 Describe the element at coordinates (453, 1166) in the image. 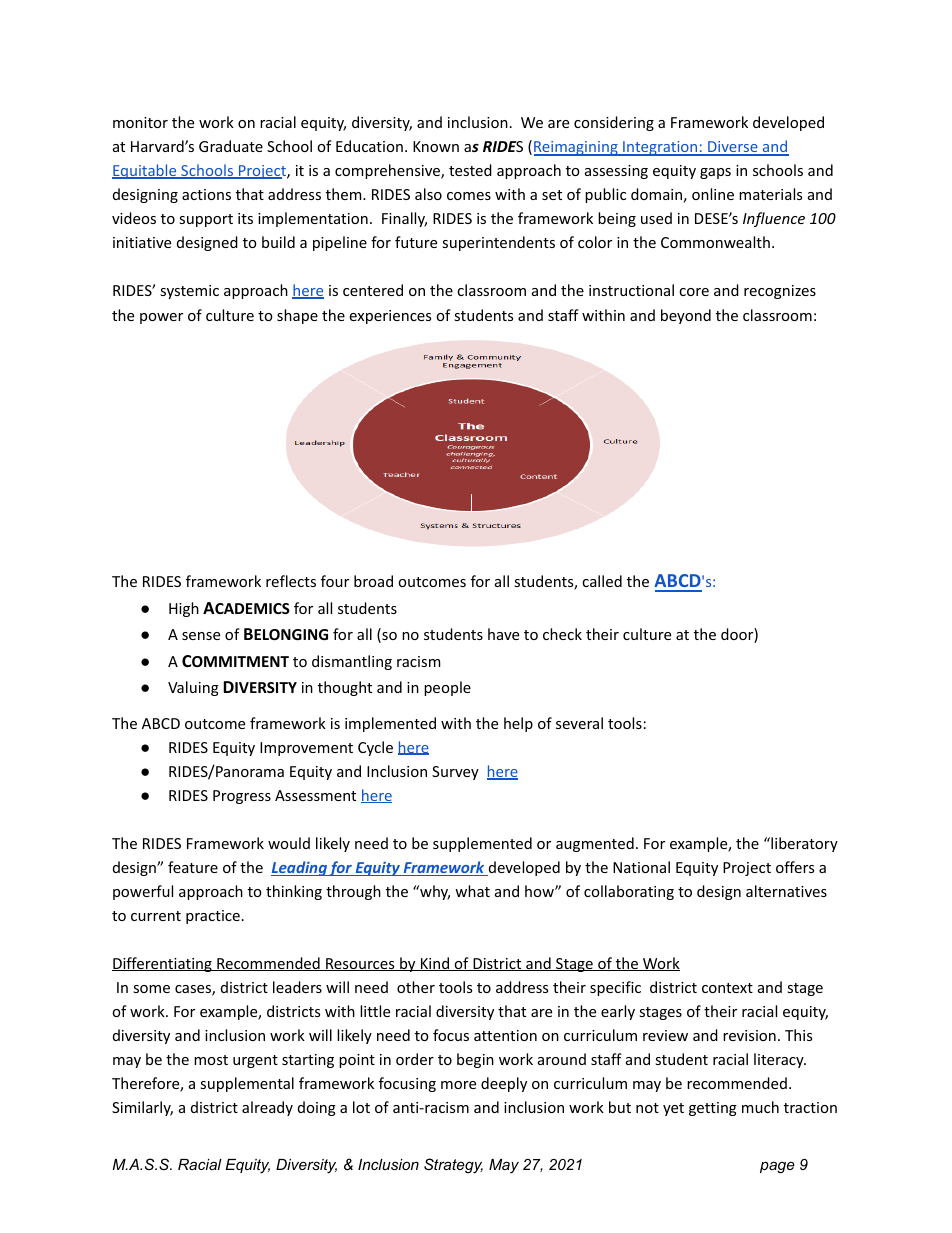

I see `Strategy` at that location.
